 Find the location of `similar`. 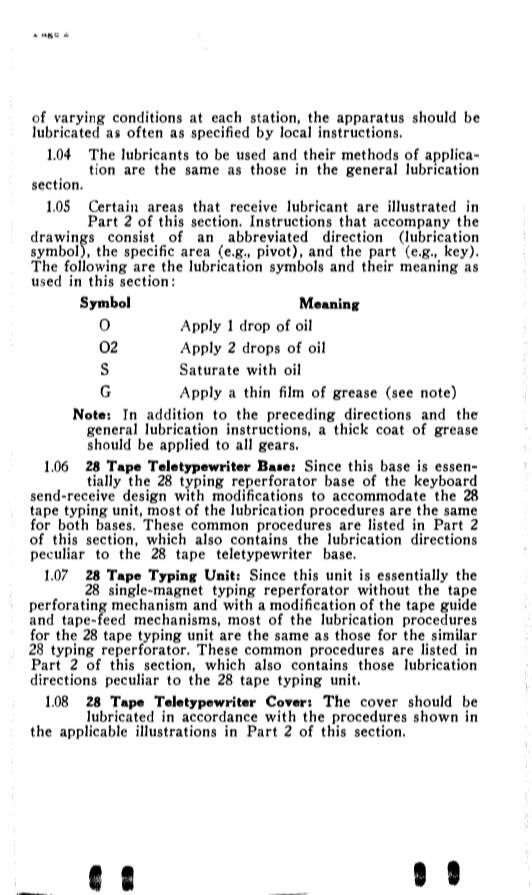

similar is located at coordinates (454, 634).
